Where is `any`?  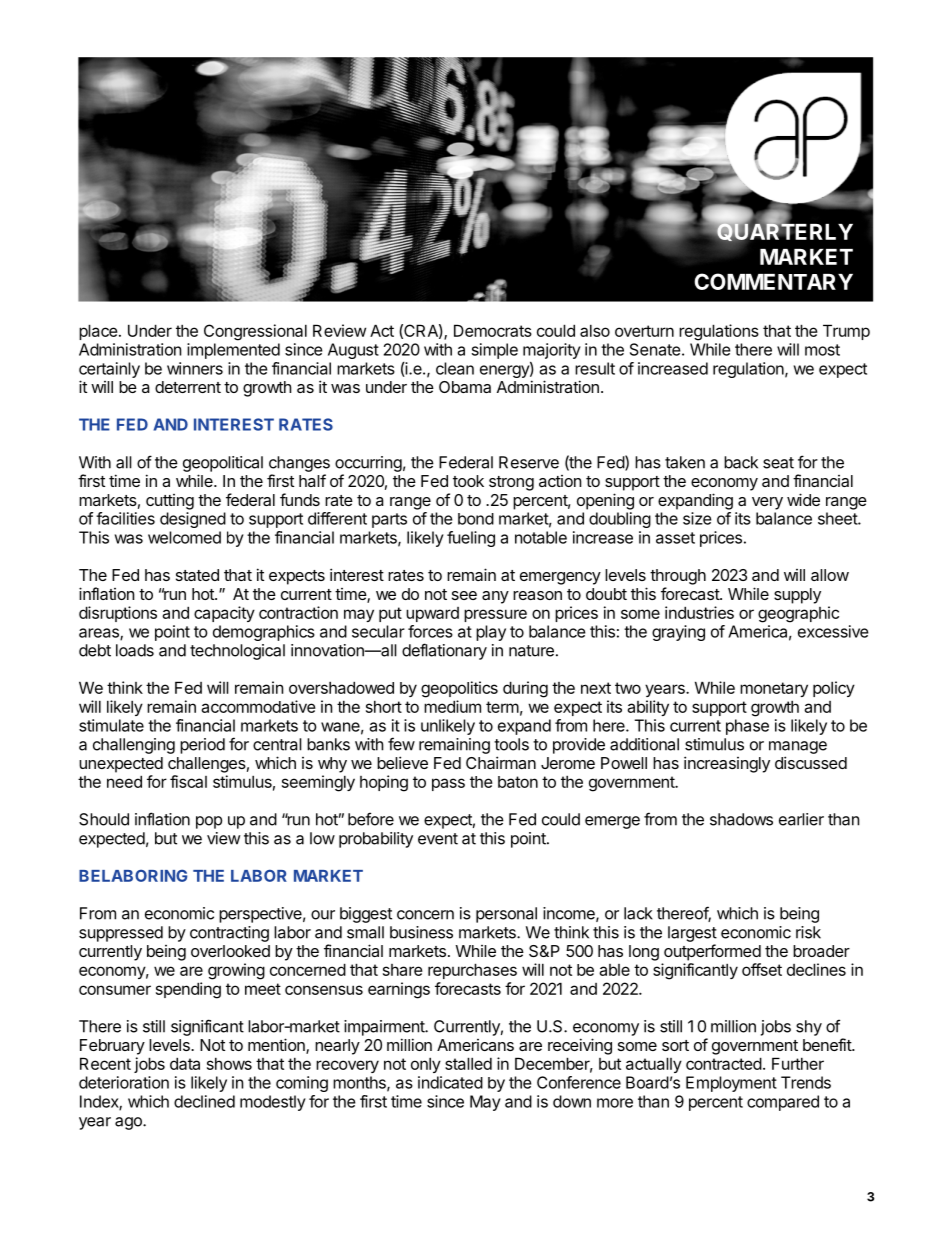
any is located at coordinates (495, 597).
